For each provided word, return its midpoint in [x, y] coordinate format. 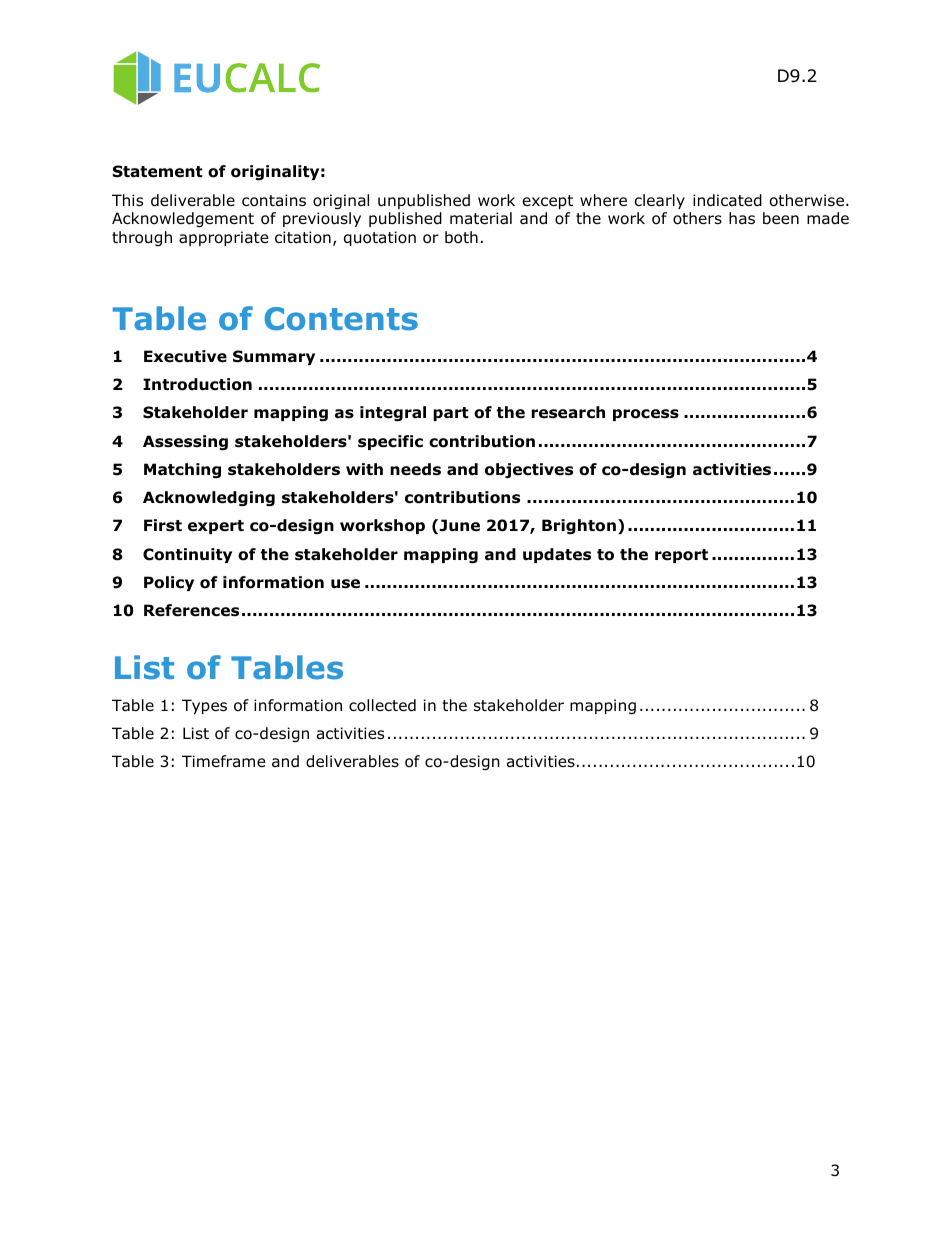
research [568, 412]
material [481, 218]
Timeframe [224, 761]
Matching [182, 470]
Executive [185, 356]
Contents [341, 319]
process [646, 415]
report [681, 556]
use [345, 584]
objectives [529, 470]
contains [274, 200]
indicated [727, 200]
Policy [169, 583]
